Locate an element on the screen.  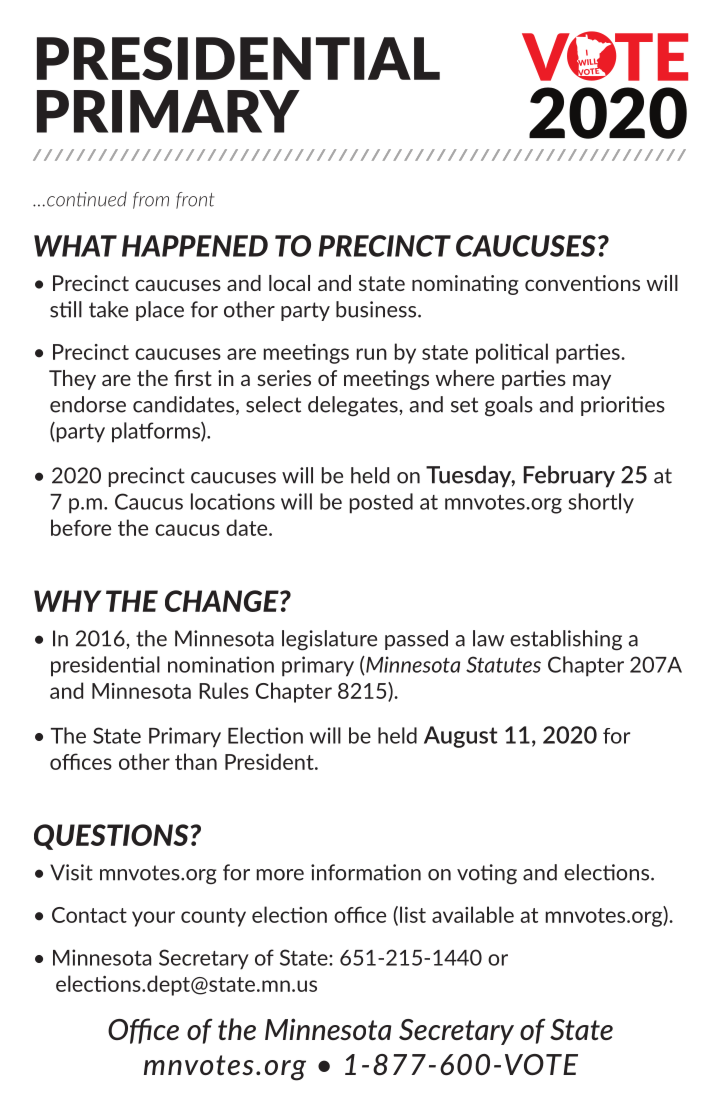
local is located at coordinates (289, 283).
